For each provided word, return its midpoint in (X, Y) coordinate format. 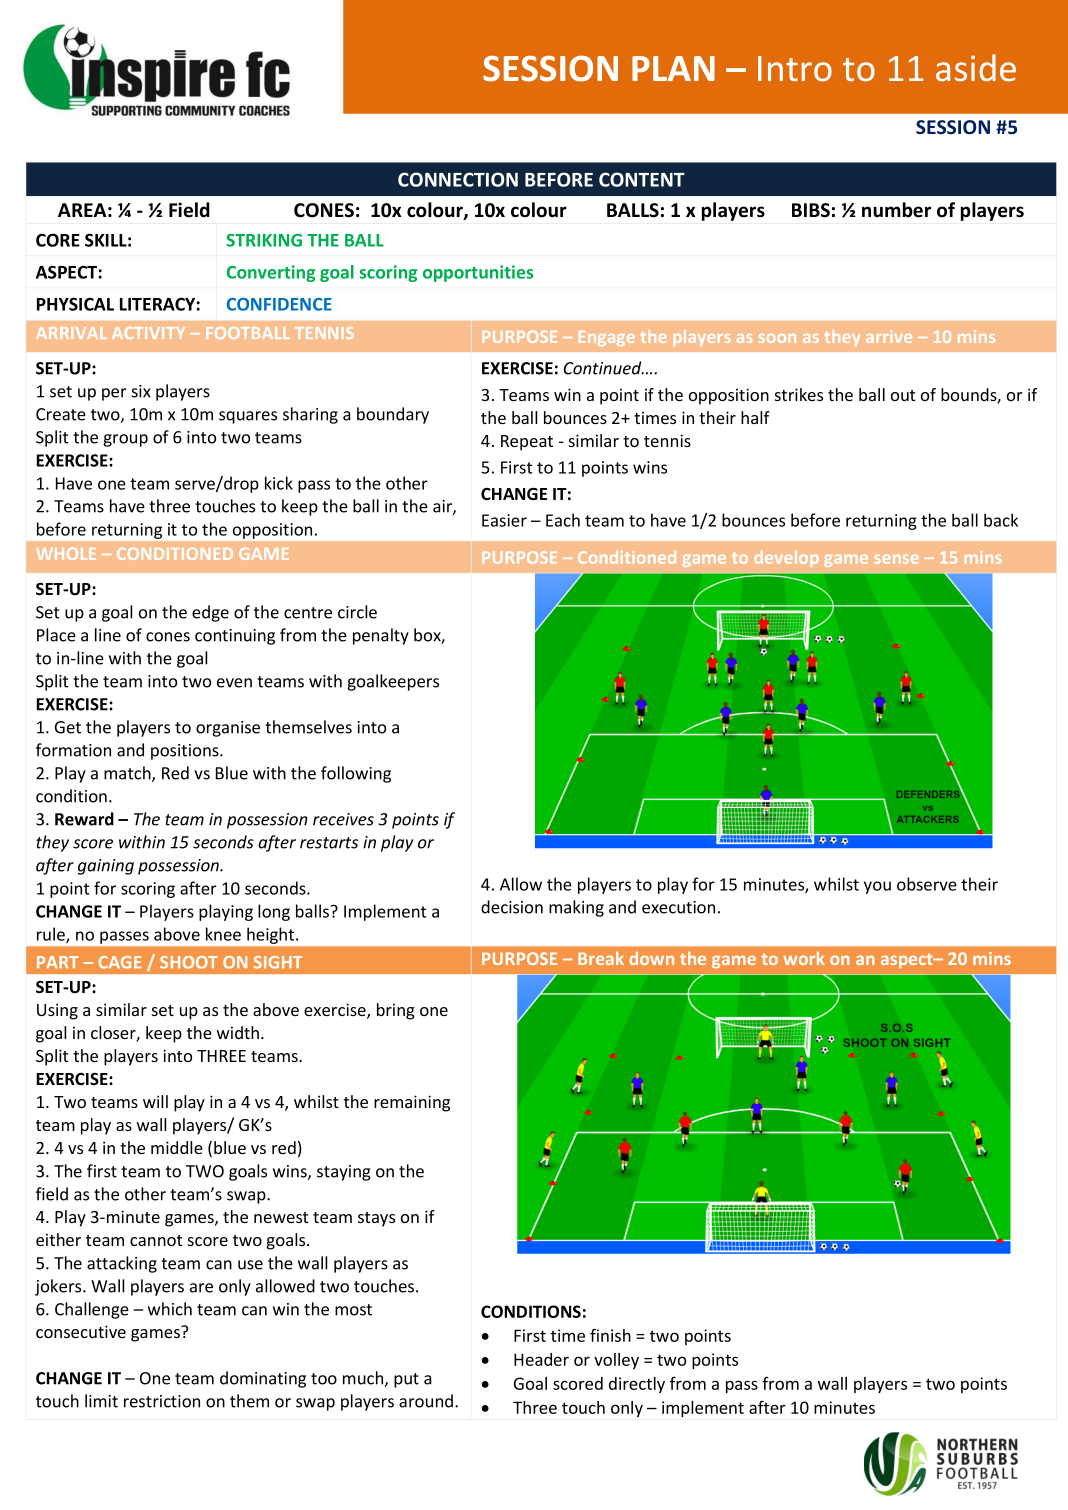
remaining (412, 1103)
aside (976, 68)
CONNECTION (458, 179)
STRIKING (264, 240)
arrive (889, 336)
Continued (604, 368)
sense (897, 559)
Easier (504, 520)
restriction (162, 1401)
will (155, 1101)
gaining (106, 867)
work (804, 958)
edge (210, 613)
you (877, 887)
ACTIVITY (148, 333)
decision (512, 907)
